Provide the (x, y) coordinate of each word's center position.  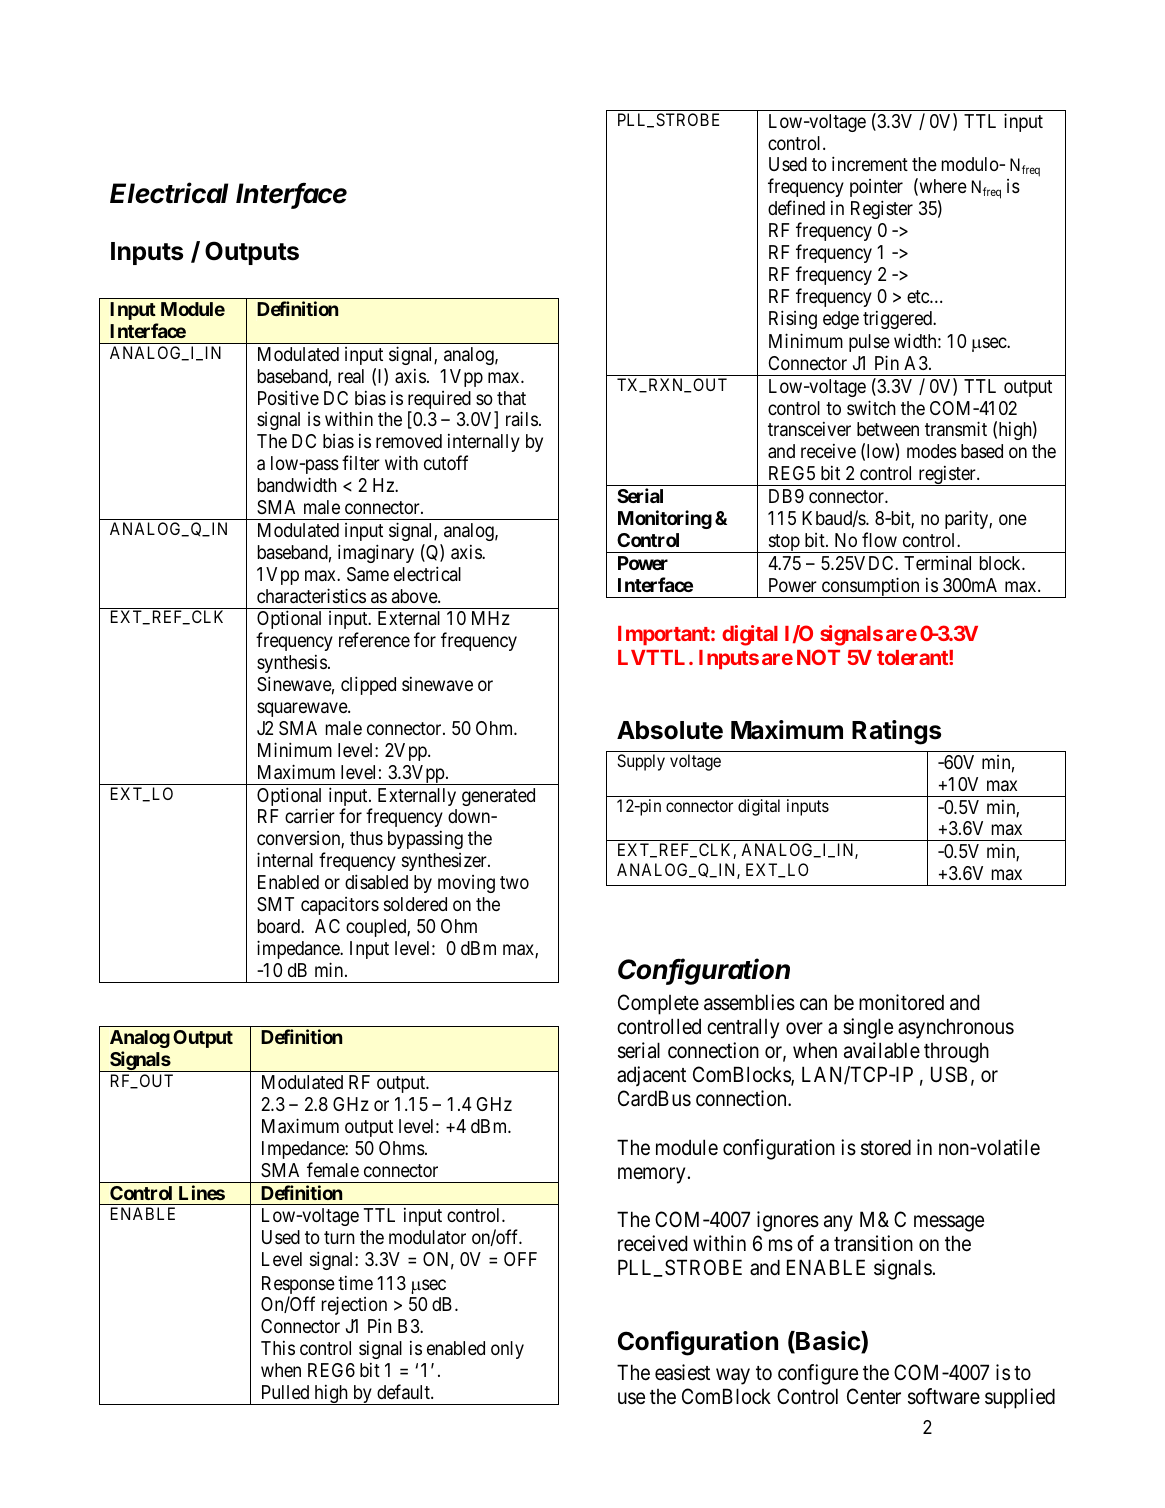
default (404, 1391)
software (944, 1396)
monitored (901, 1002)
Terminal (937, 563)
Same (368, 574)
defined (796, 207)
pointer (876, 188)
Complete (658, 1004)
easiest (682, 1372)
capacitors (340, 906)
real (351, 376)
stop (783, 543)
